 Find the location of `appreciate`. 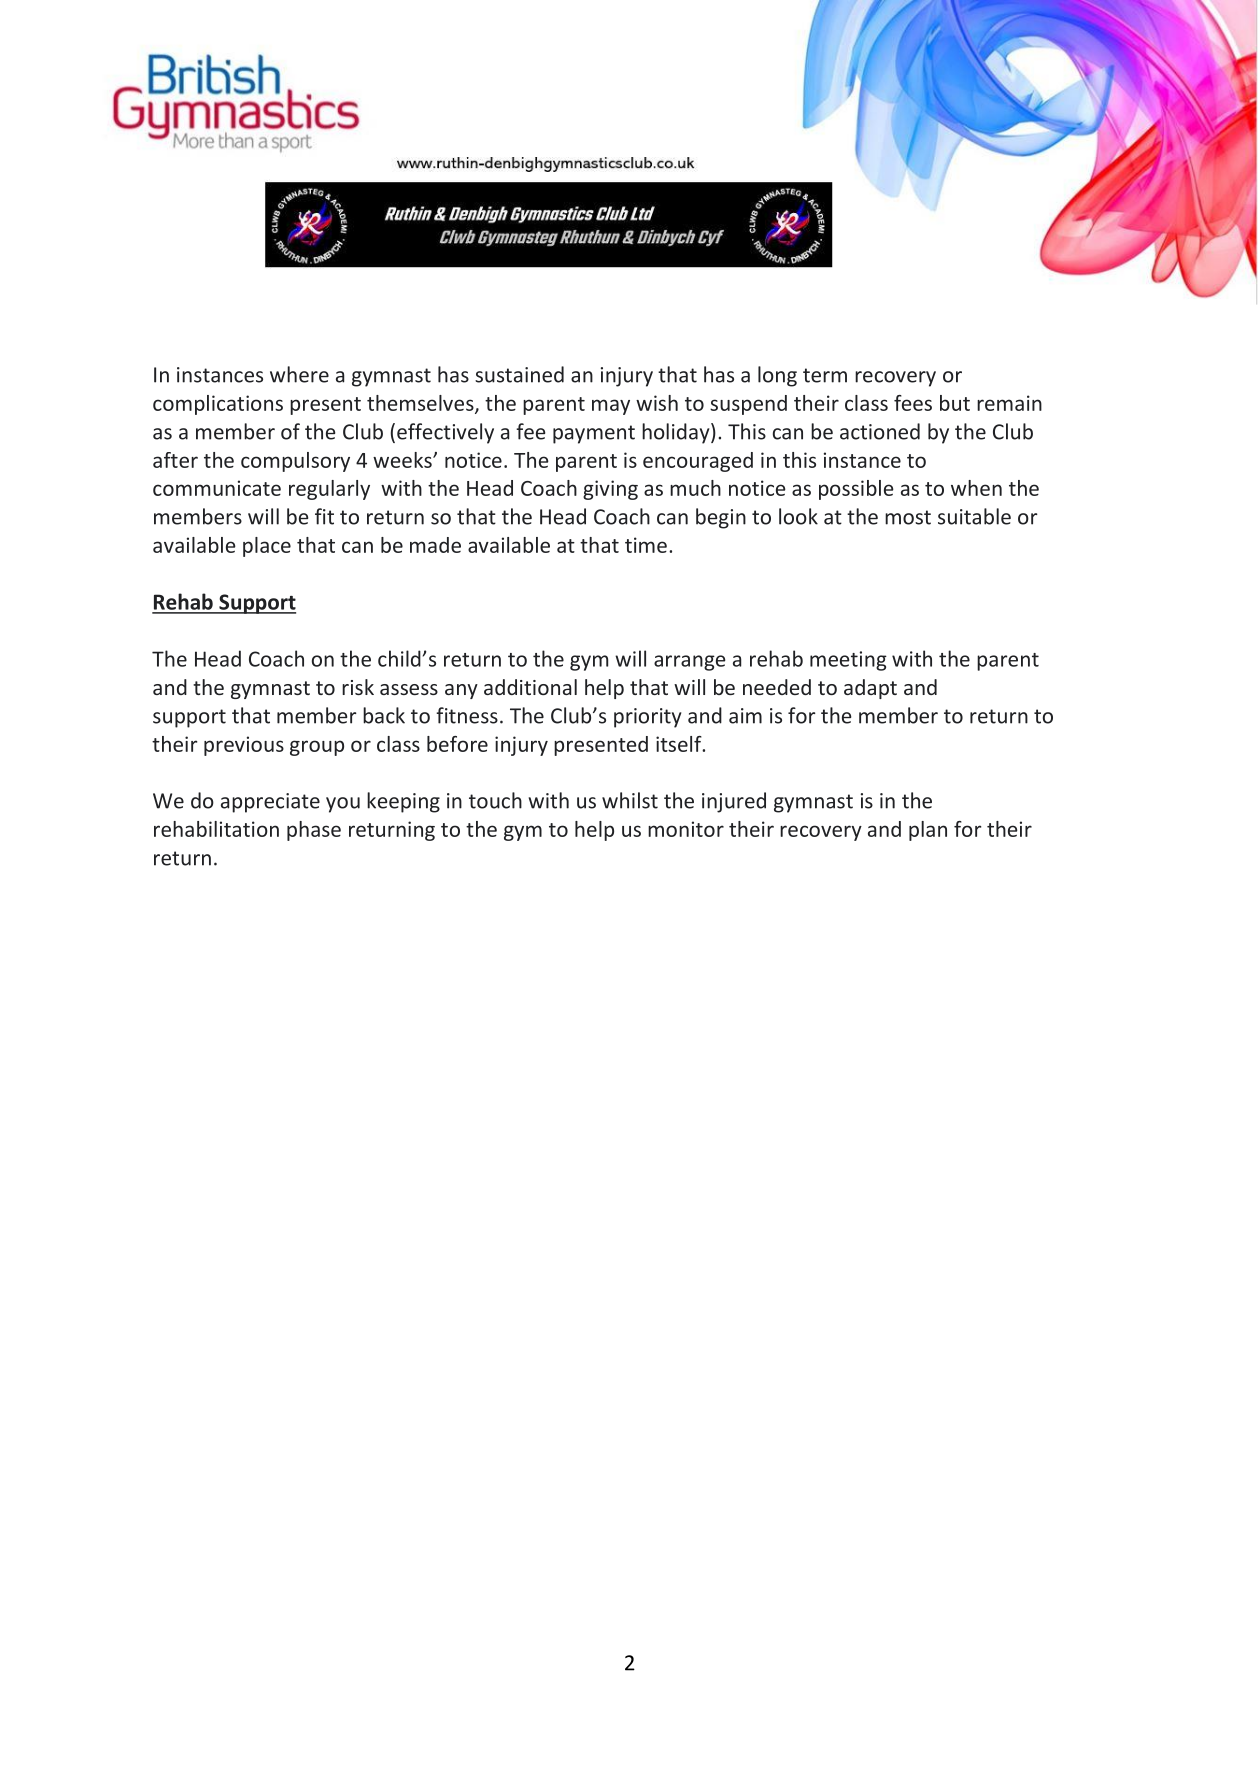

appreciate is located at coordinates (270, 803).
